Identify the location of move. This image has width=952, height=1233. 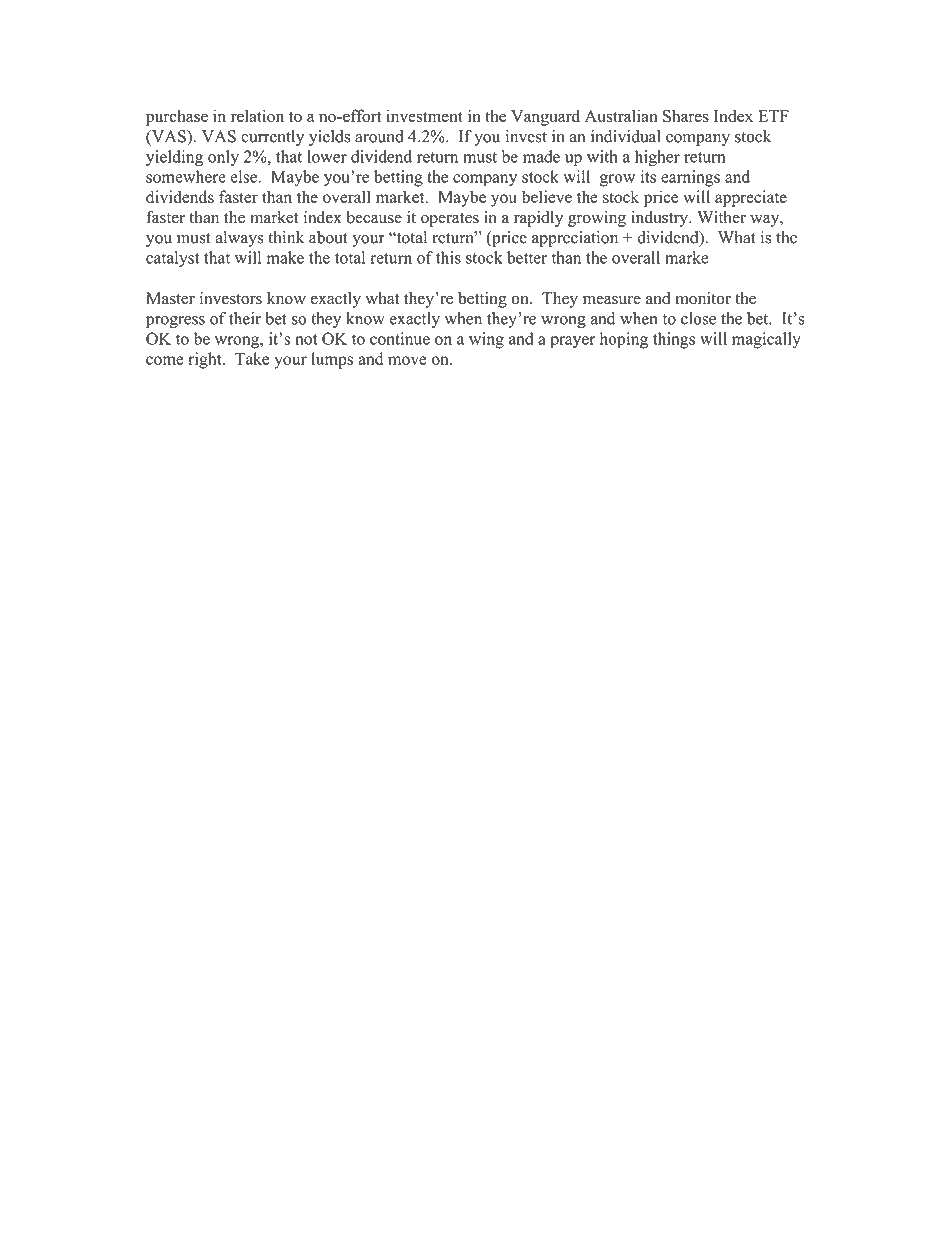
(407, 360).
